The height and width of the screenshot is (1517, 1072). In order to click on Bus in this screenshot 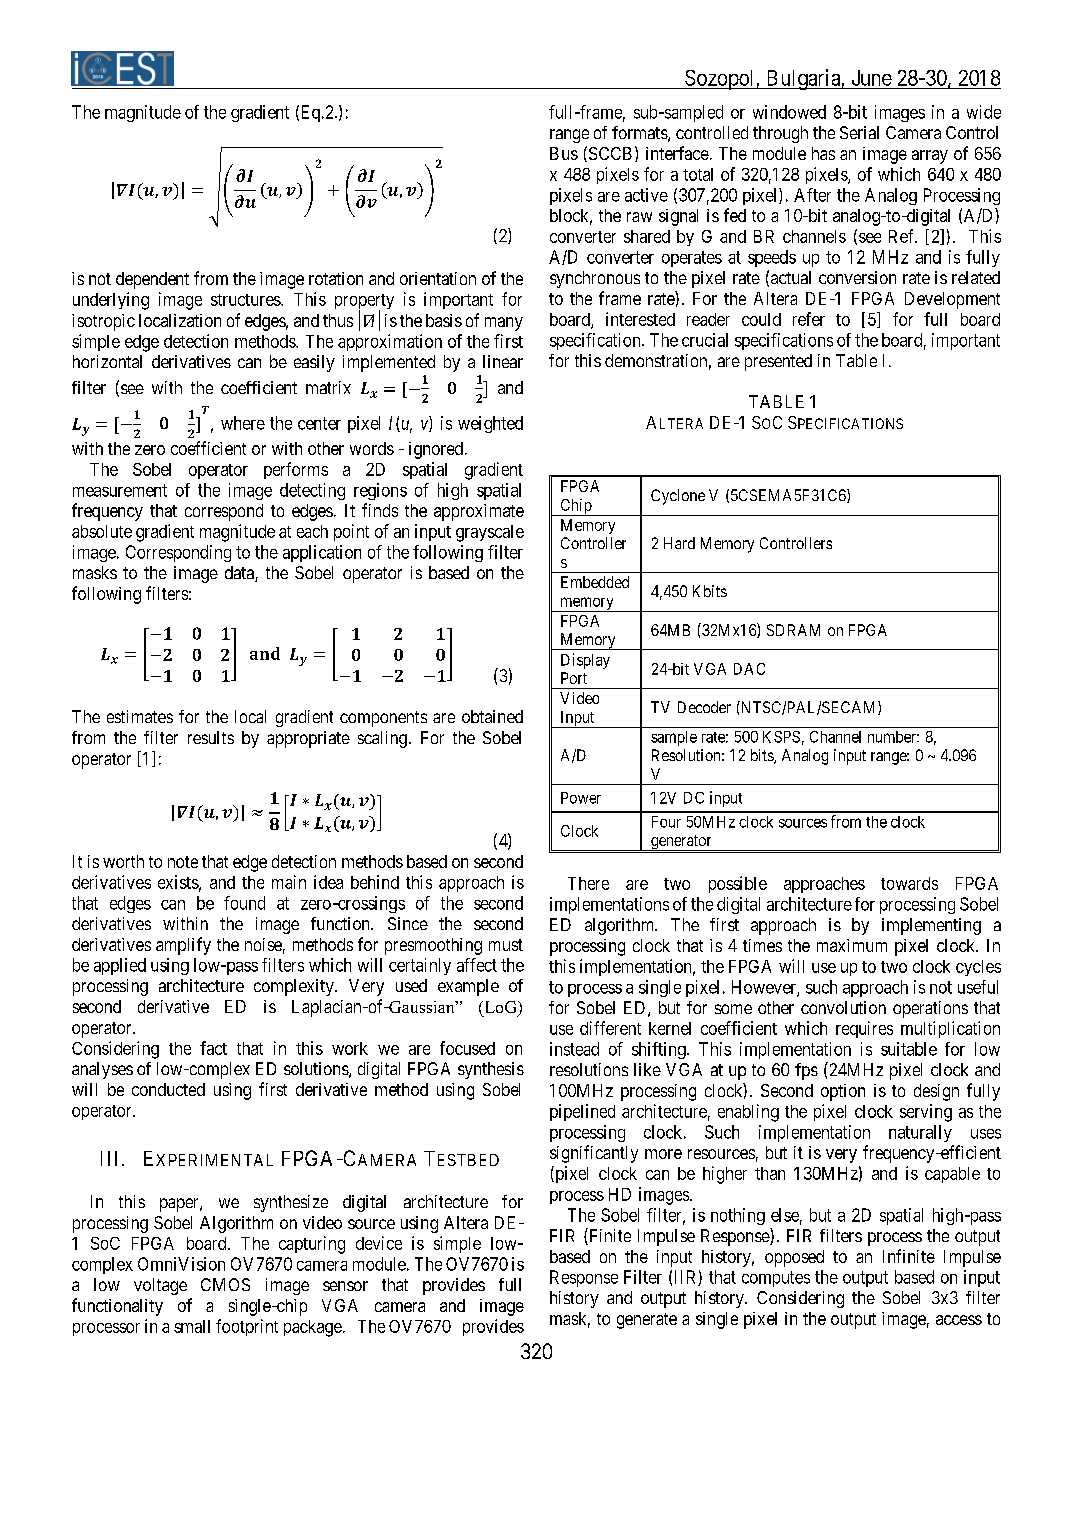, I will do `click(564, 153)`.
